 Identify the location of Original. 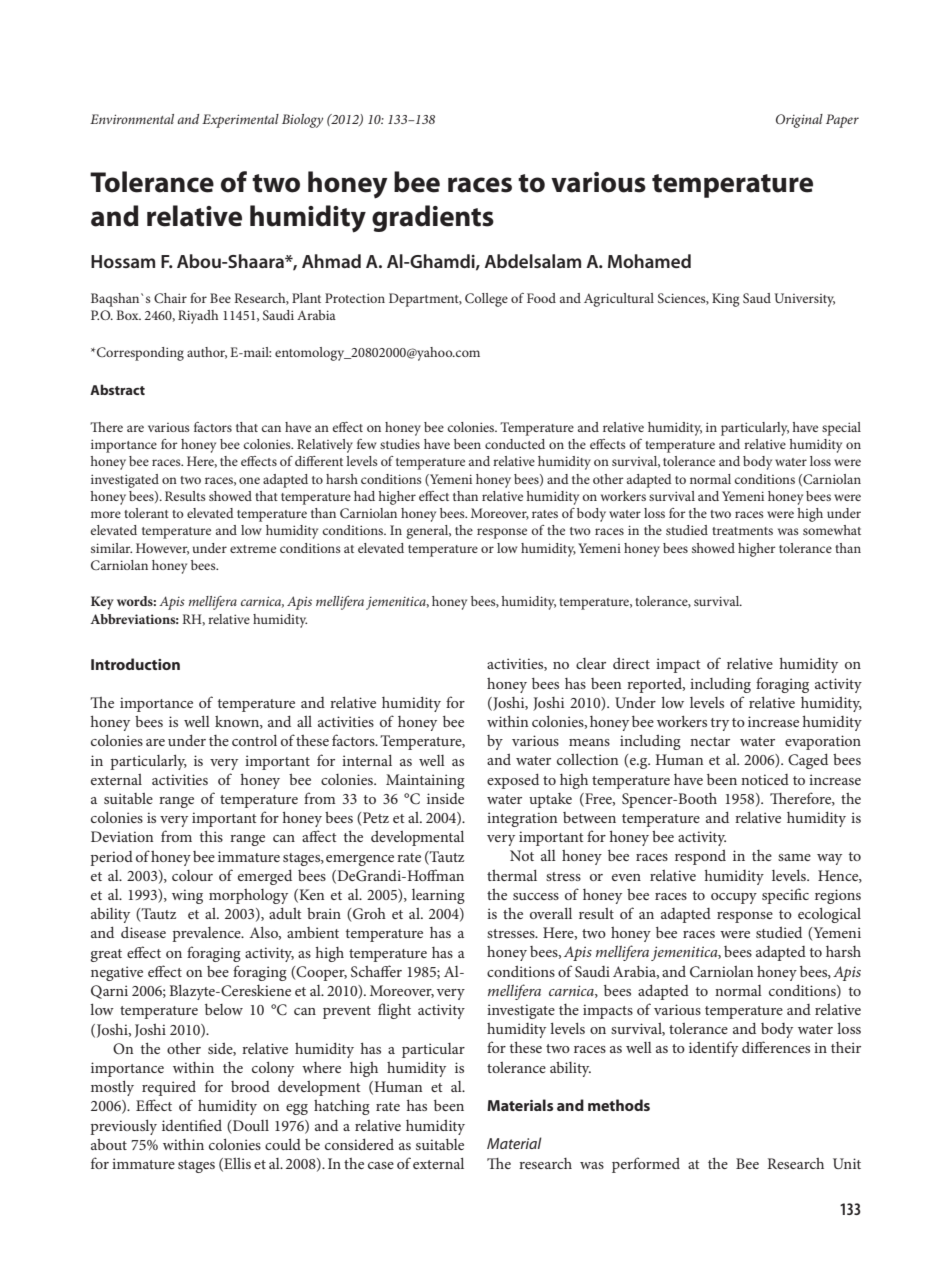
(799, 121).
